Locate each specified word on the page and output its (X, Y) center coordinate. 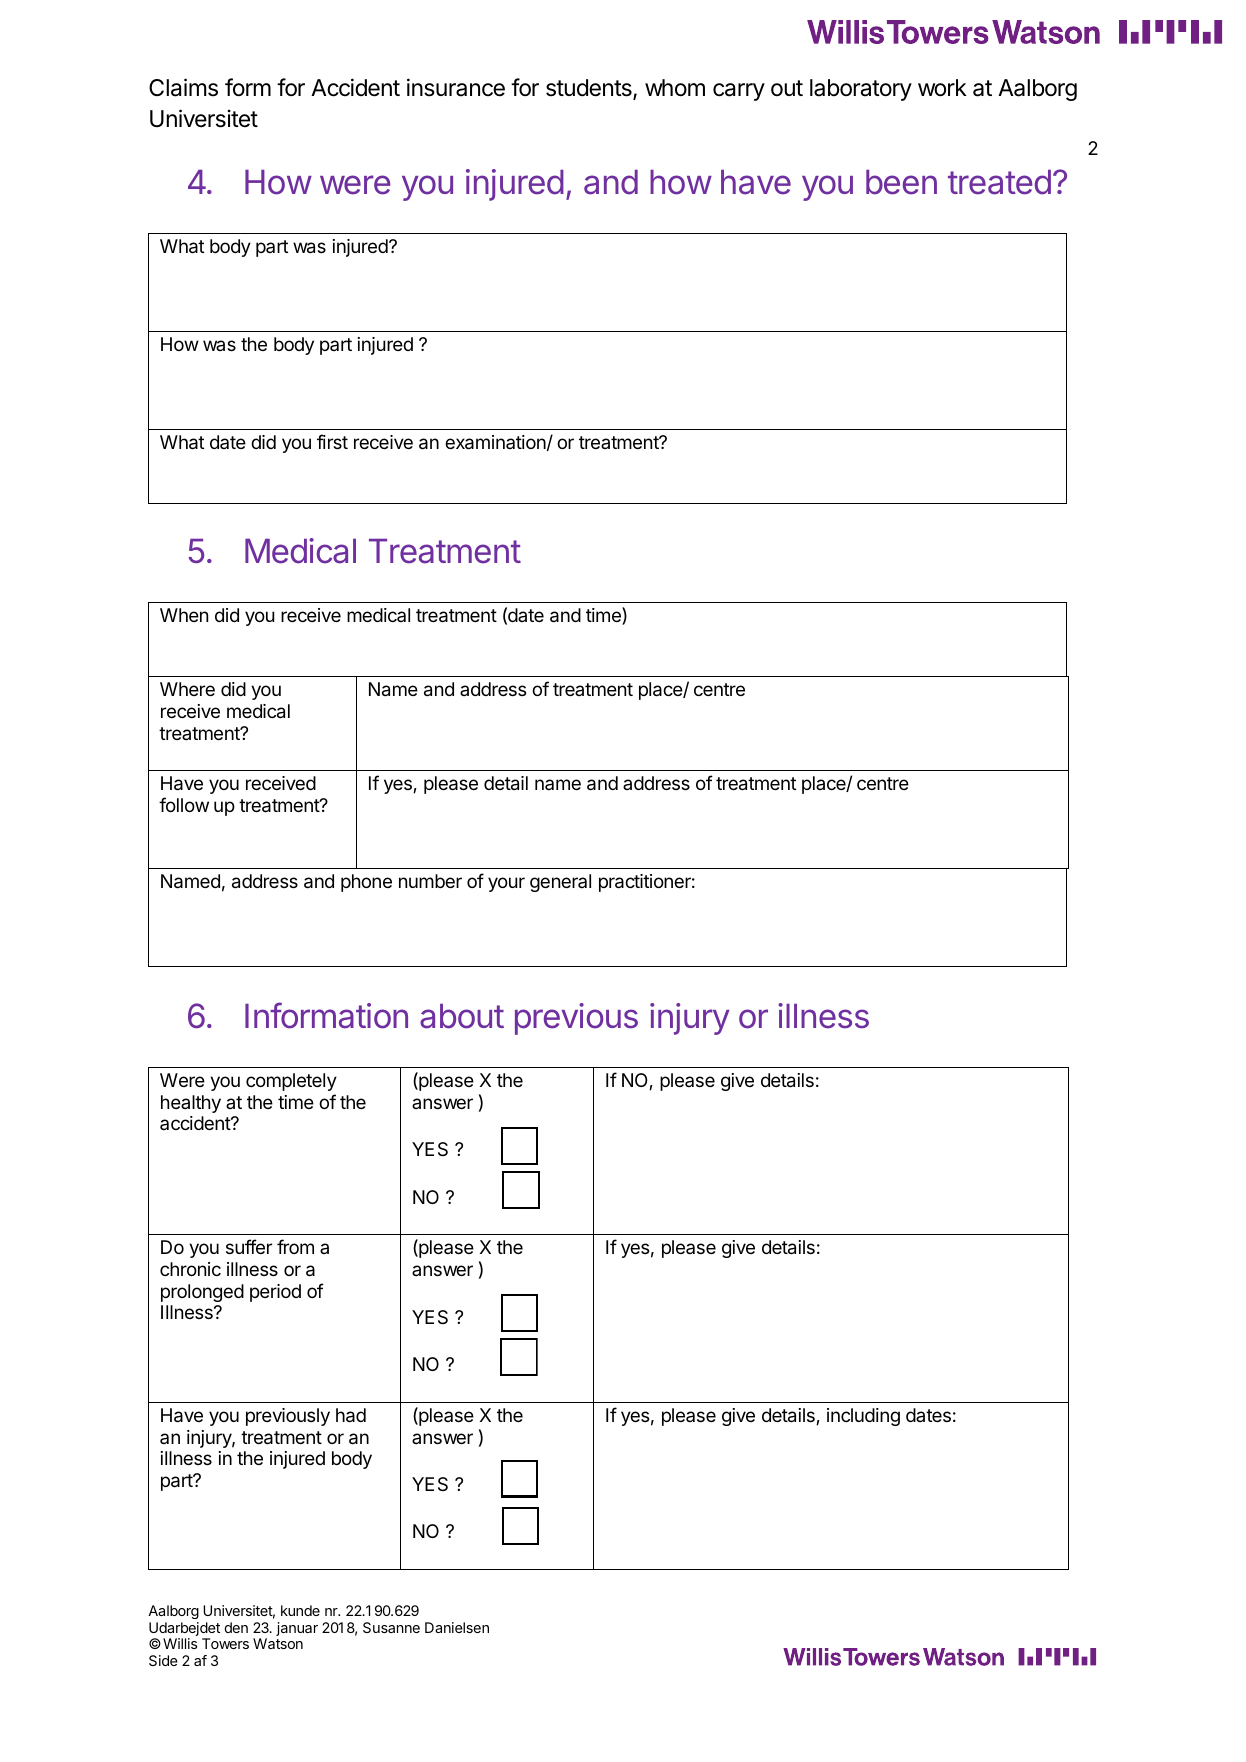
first (332, 441)
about (462, 1016)
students (590, 89)
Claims (183, 87)
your (506, 884)
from (295, 1246)
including (863, 1417)
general (560, 883)
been (901, 182)
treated (999, 182)
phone (366, 883)
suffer (249, 1246)
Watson (278, 1643)
